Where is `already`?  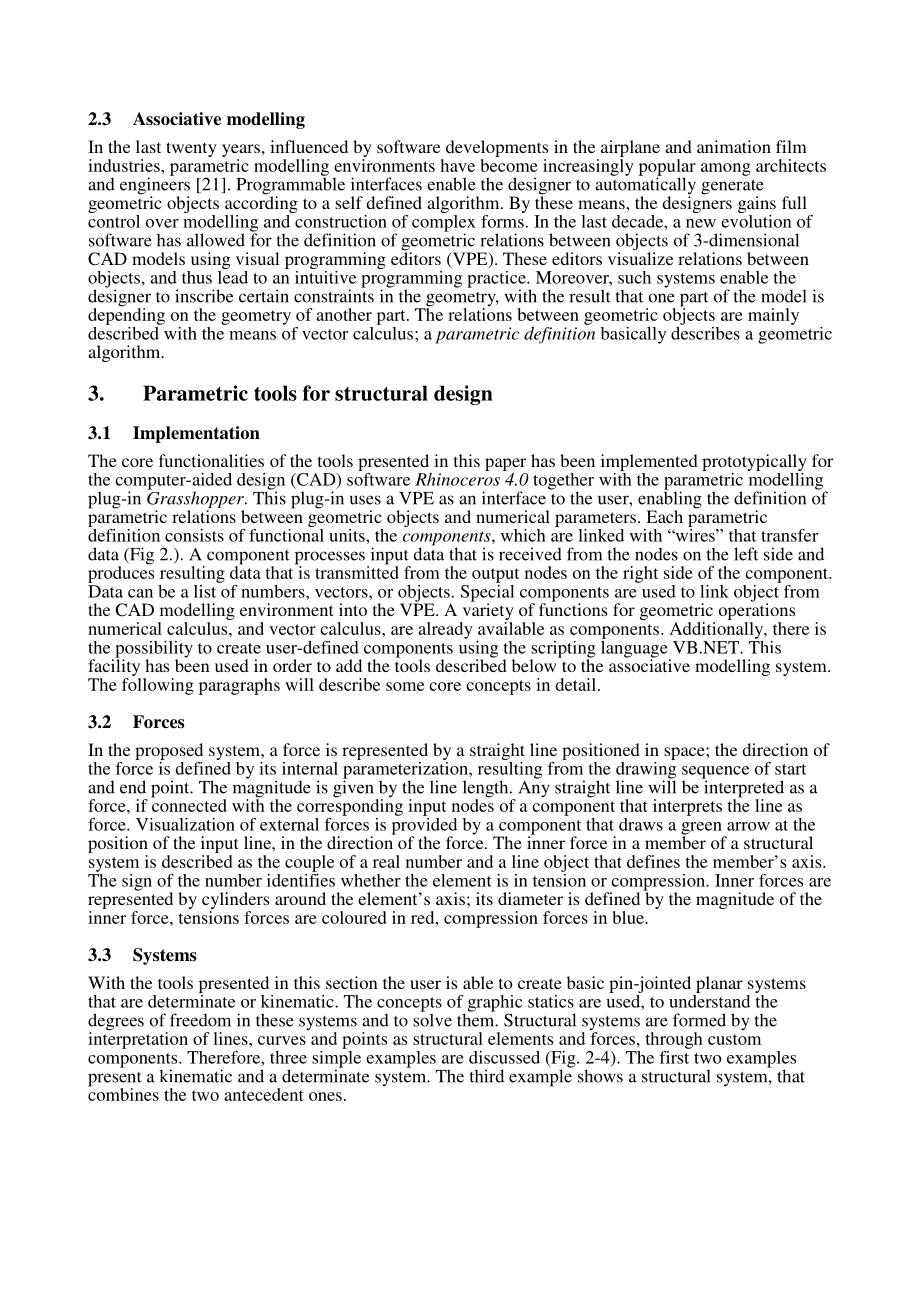 already is located at coordinates (445, 630).
